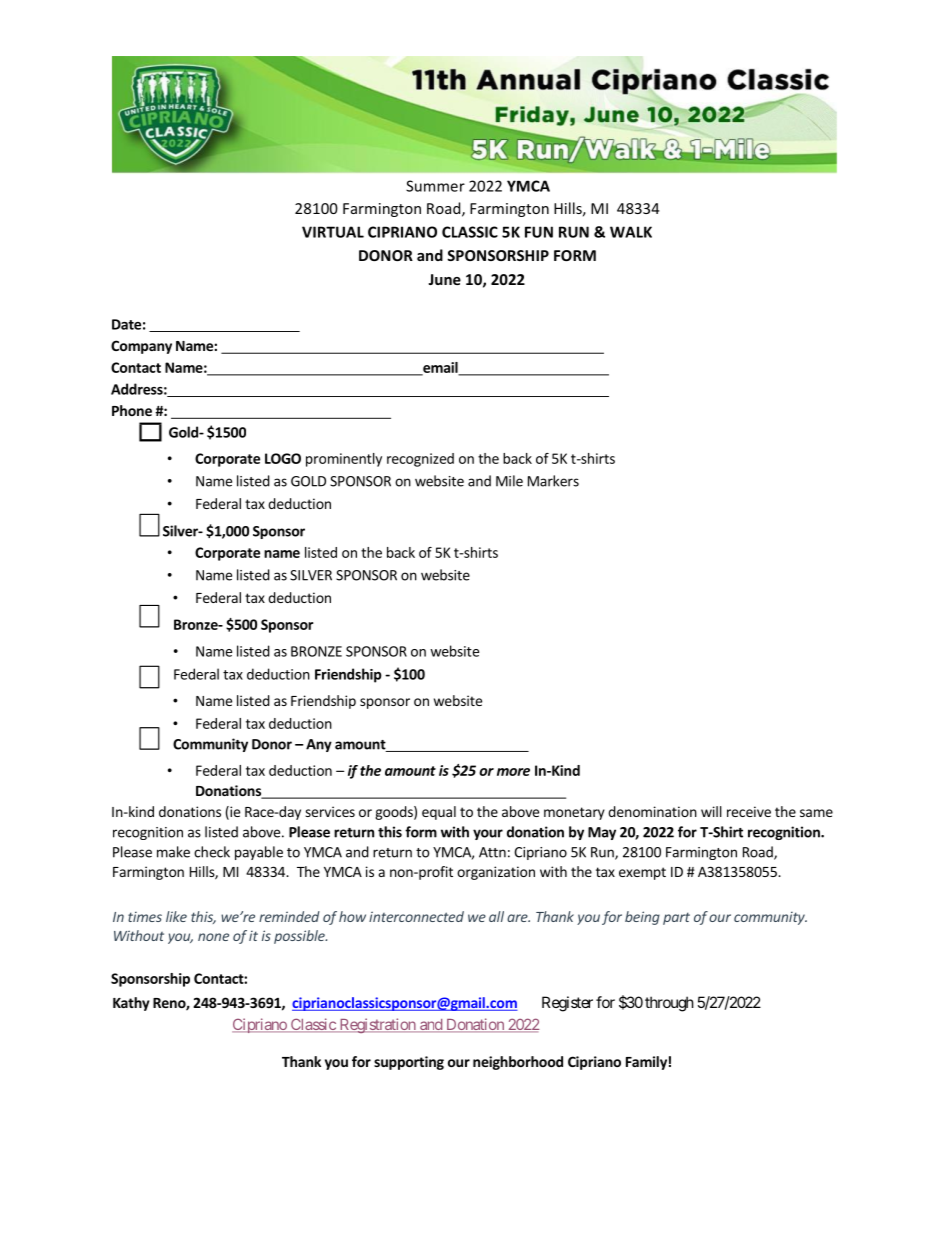  I want to click on VIRTUAL, so click(333, 232).
